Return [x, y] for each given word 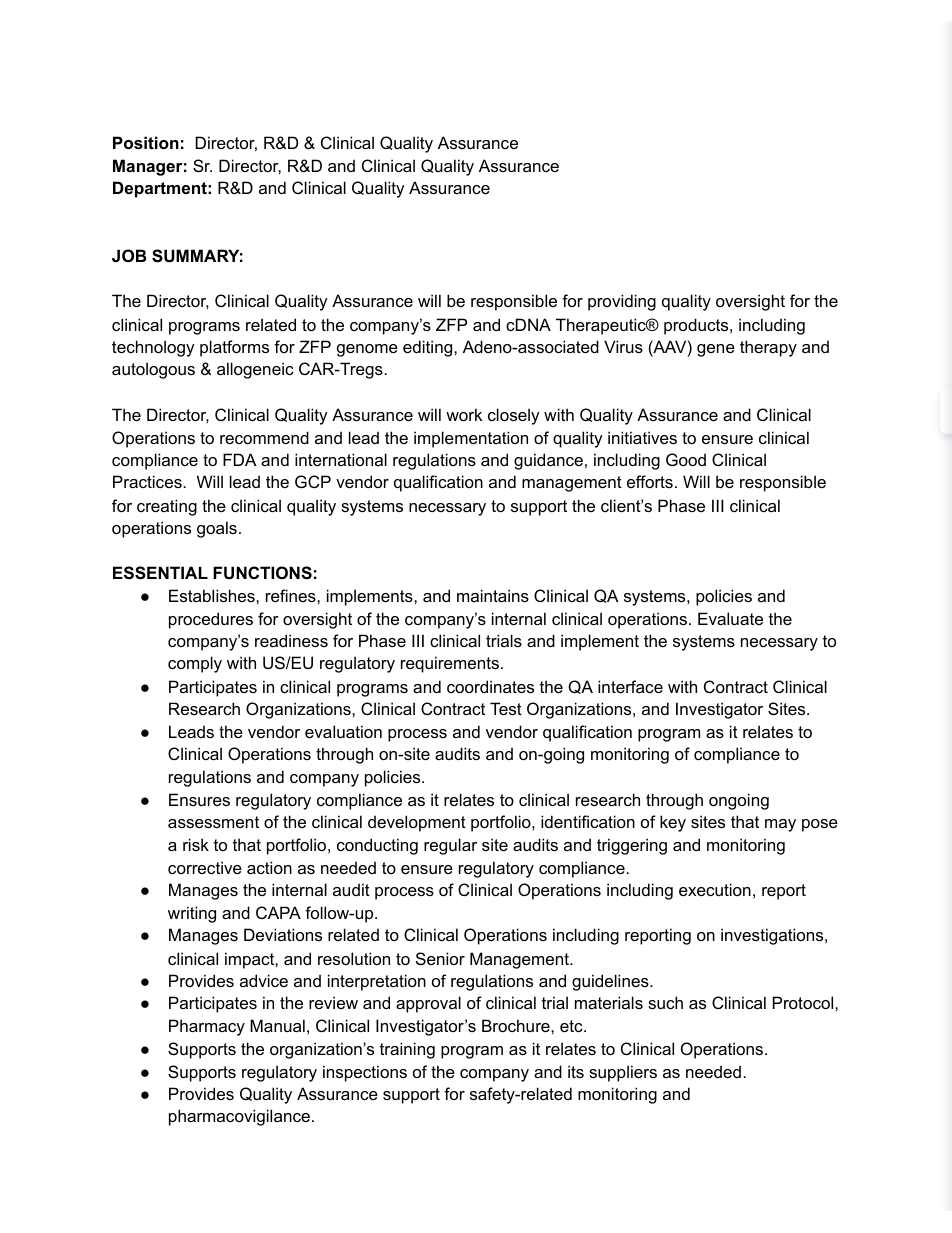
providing [622, 302]
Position [146, 142]
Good [686, 459]
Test [506, 708]
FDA [240, 459]
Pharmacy [207, 1027]
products [697, 326]
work [464, 414]
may [780, 825]
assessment [213, 822]
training [407, 1050]
